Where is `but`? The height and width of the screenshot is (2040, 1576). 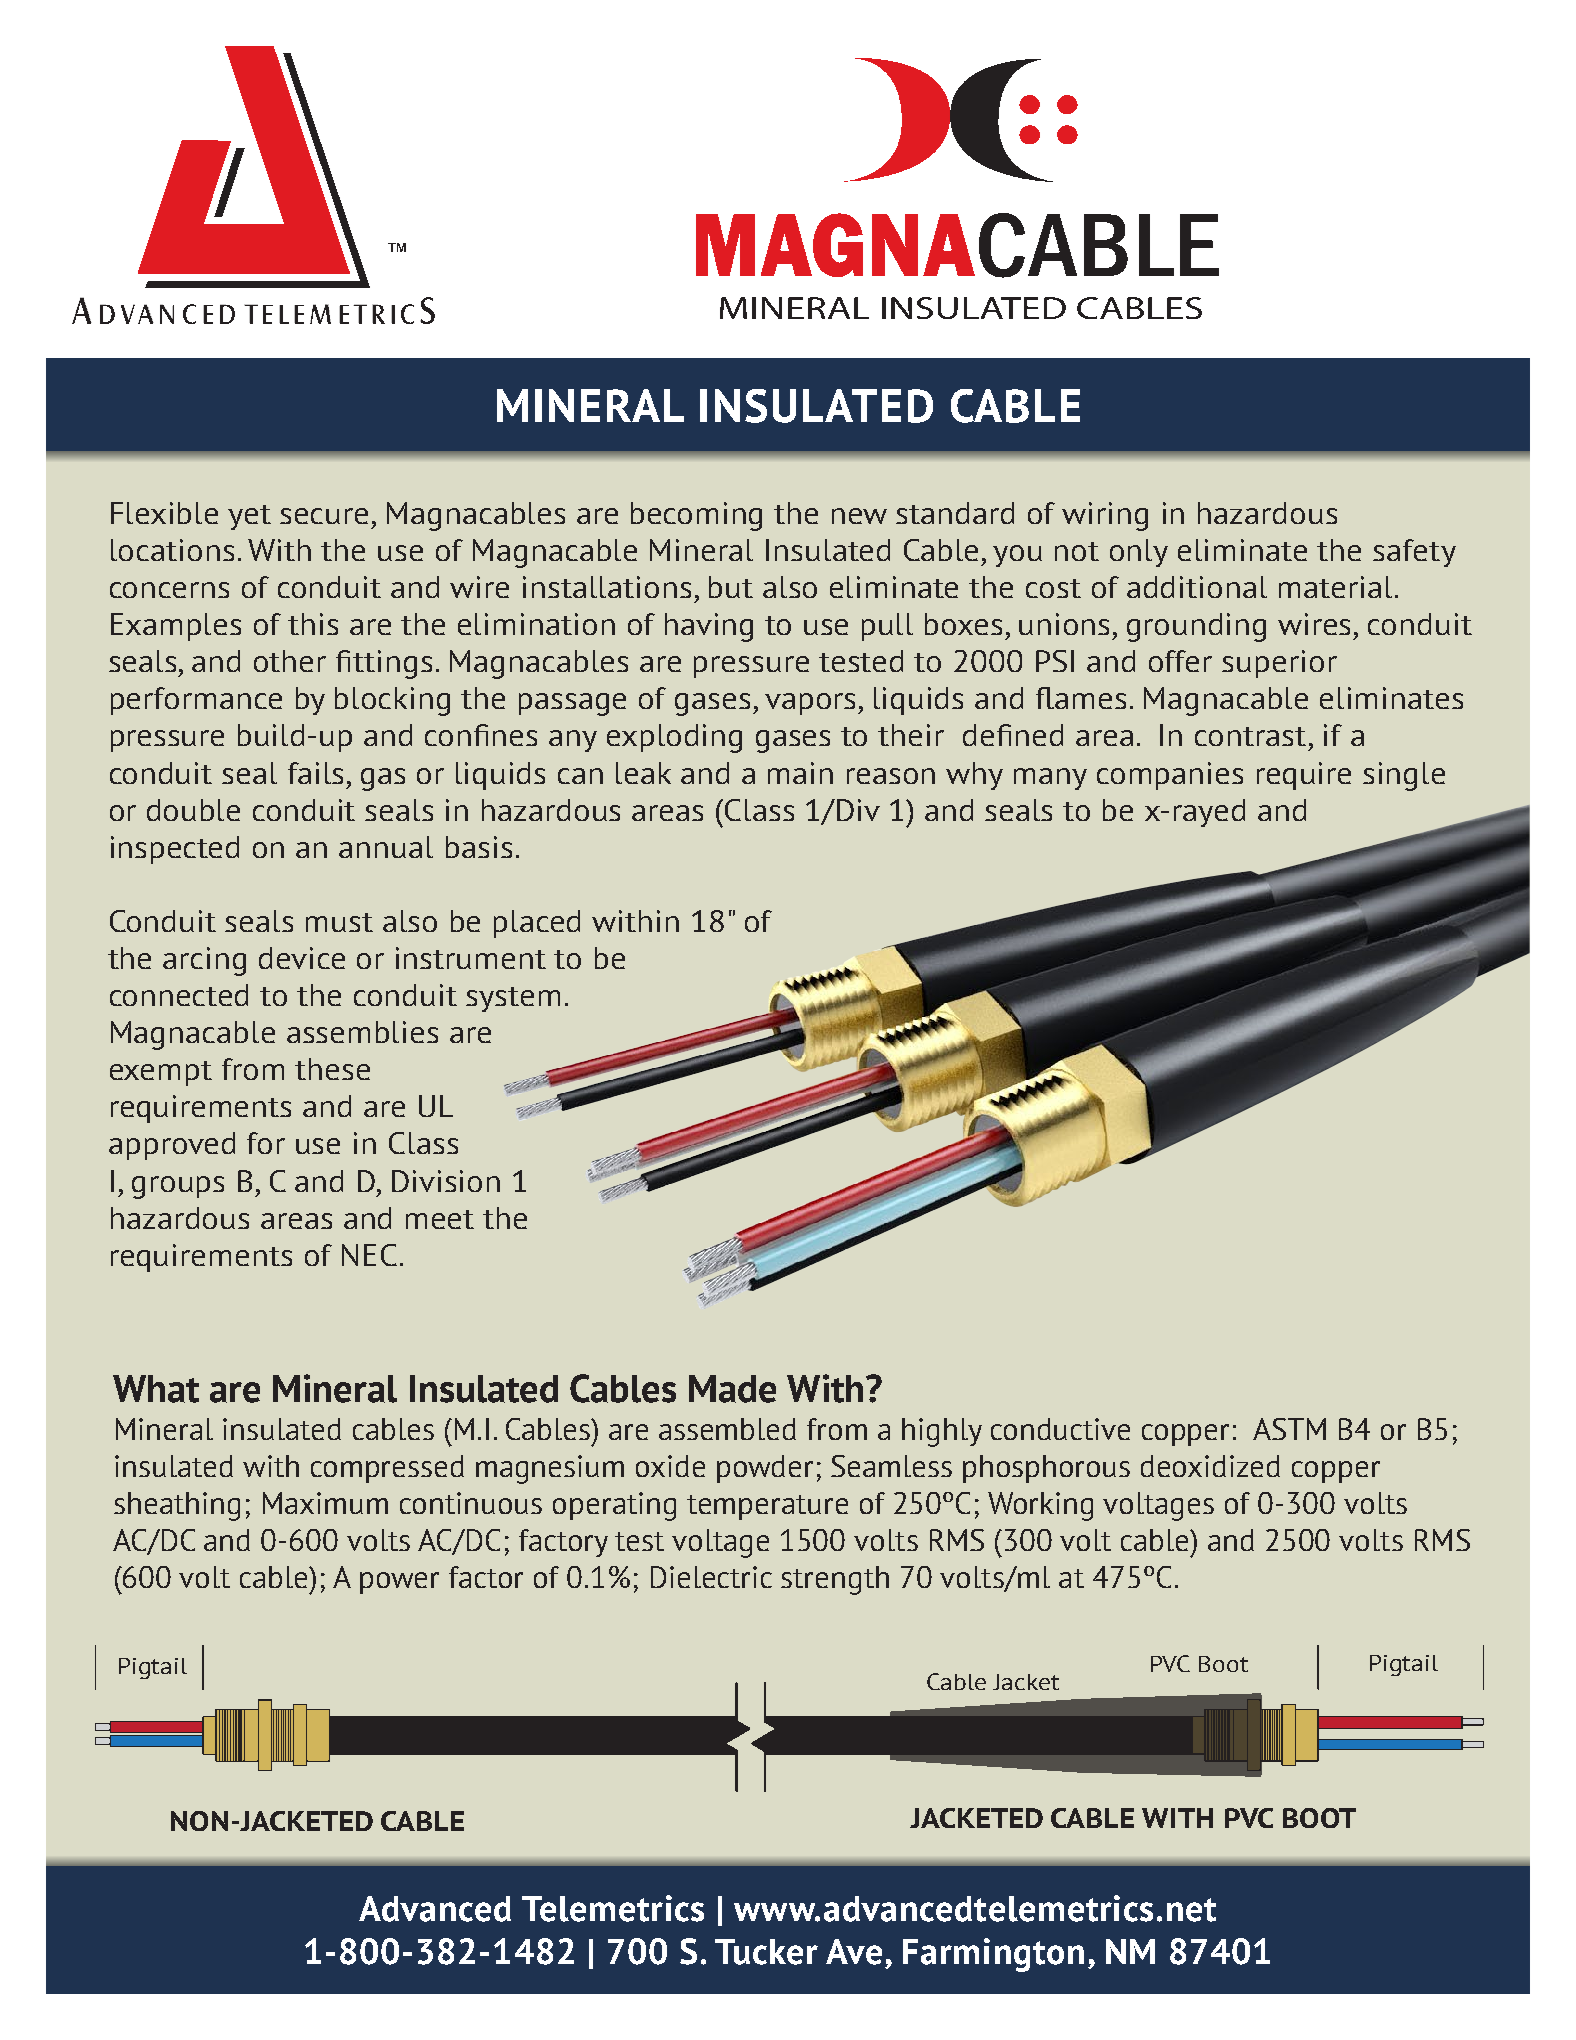 but is located at coordinates (731, 587).
